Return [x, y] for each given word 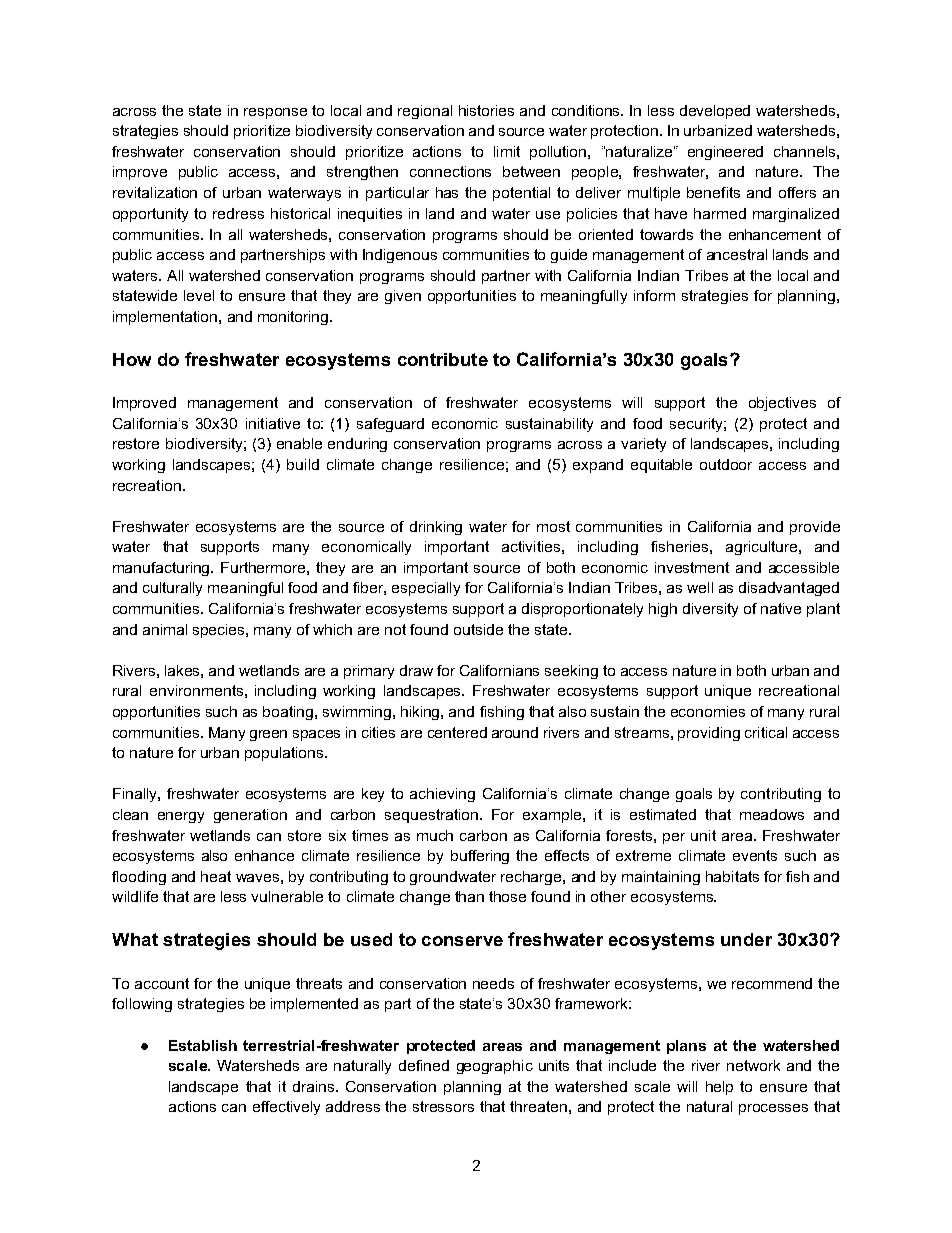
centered [457, 732]
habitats [732, 876]
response [275, 113]
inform [654, 295]
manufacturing [162, 569]
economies [708, 711]
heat [216, 876]
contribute [443, 359]
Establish [203, 1045]
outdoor [726, 464]
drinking [436, 528]
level [199, 295]
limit [507, 151]
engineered [725, 153]
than [469, 896]
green [268, 735]
